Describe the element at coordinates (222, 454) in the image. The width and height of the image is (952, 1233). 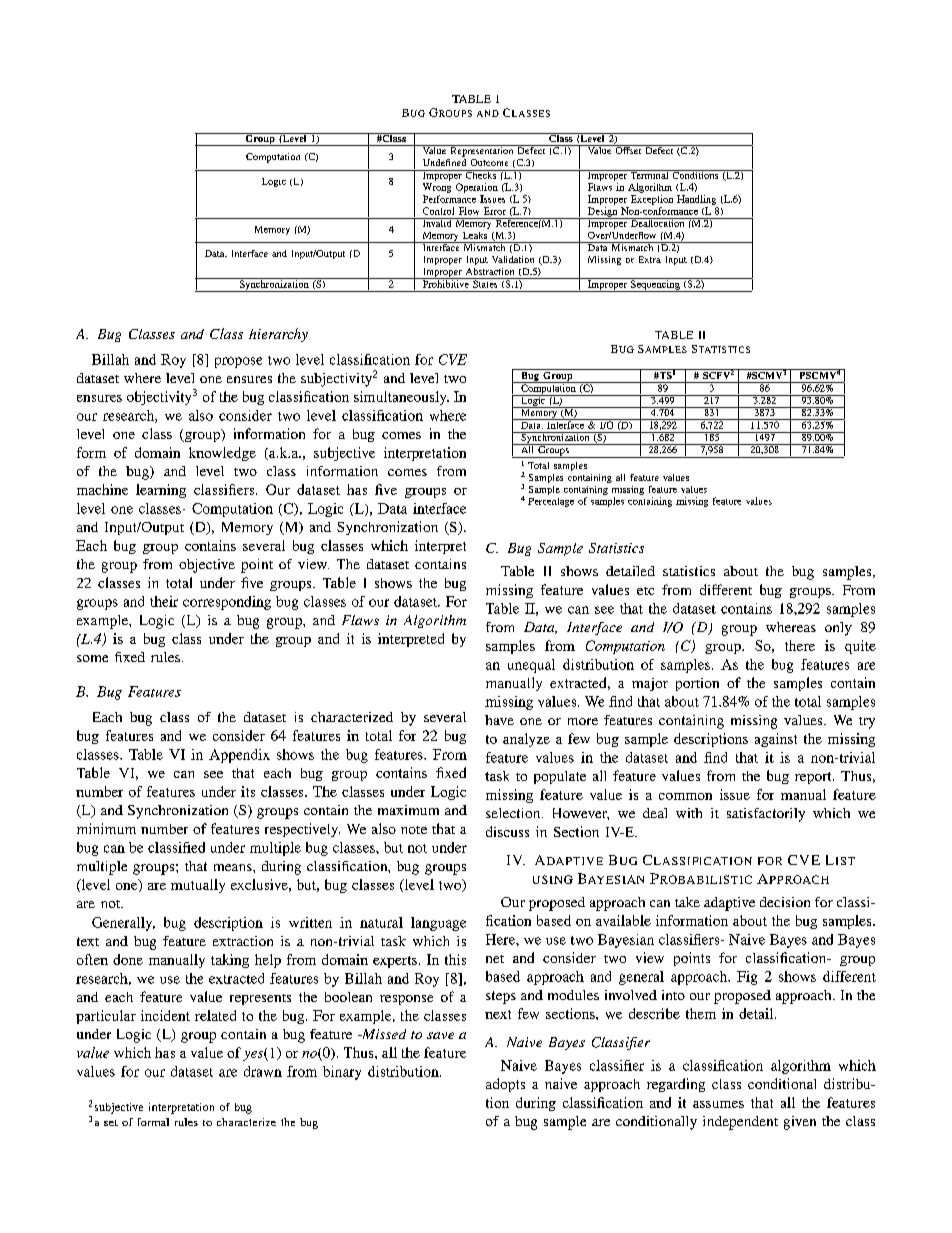
I see `knowledge` at that location.
